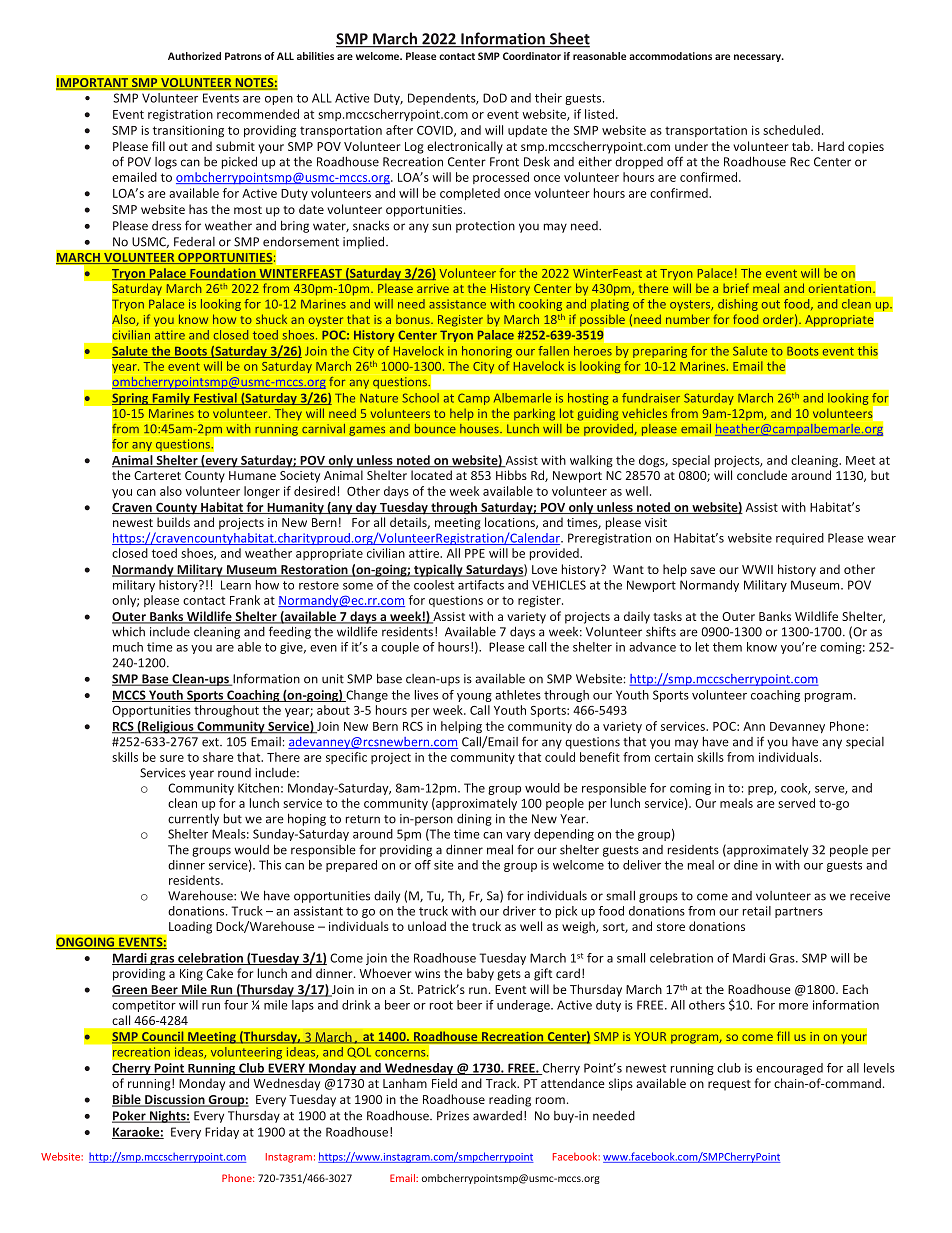 The image size is (952, 1233). I want to click on scheduled, so click(791, 130).
